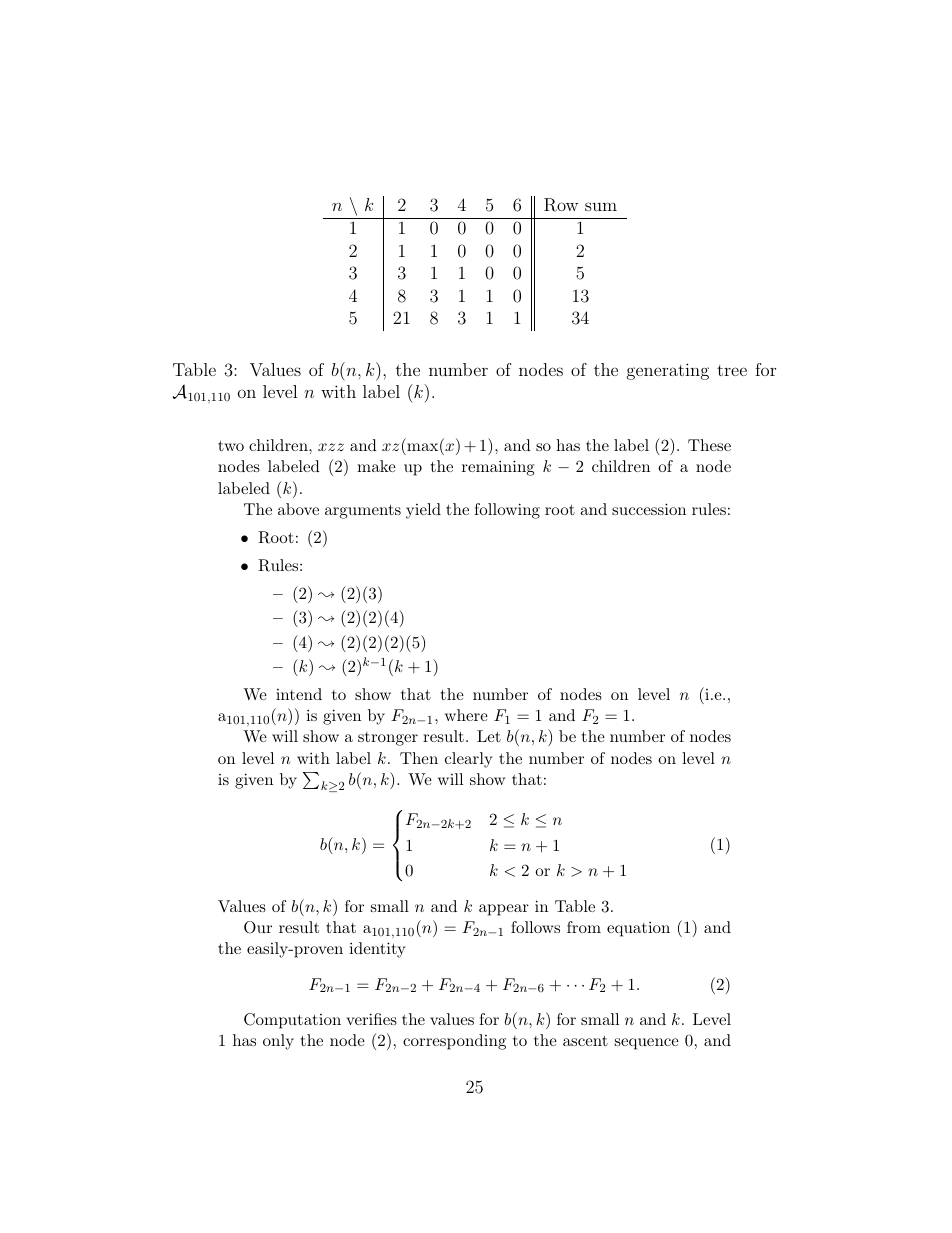 This screenshot has height=1233, width=952. Describe the element at coordinates (469, 760) in the screenshot. I see `clearly` at that location.
